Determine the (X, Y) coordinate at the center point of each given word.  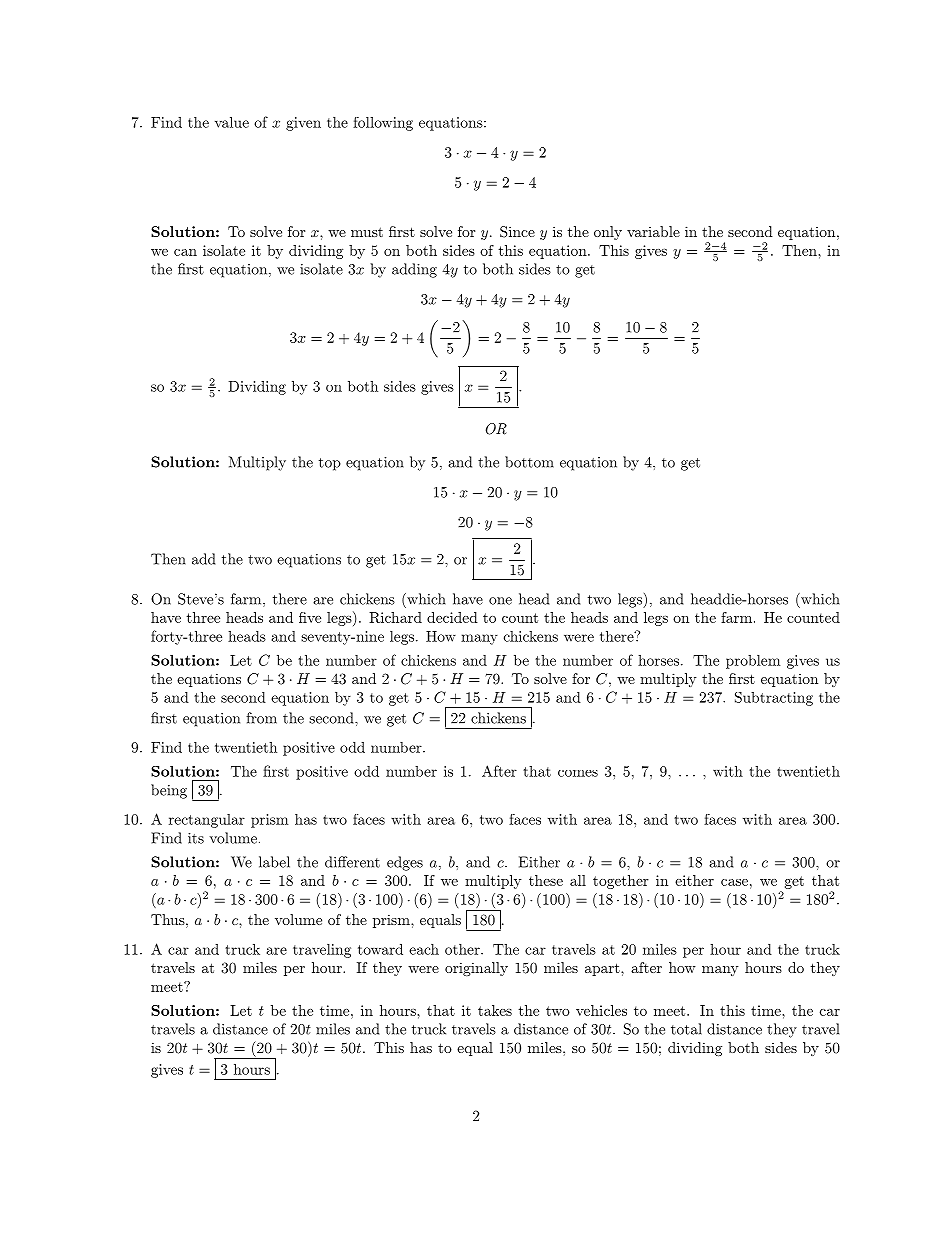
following (383, 124)
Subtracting (774, 699)
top (330, 464)
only (608, 233)
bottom (529, 462)
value (232, 122)
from (261, 718)
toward (380, 949)
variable (653, 231)
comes (578, 773)
